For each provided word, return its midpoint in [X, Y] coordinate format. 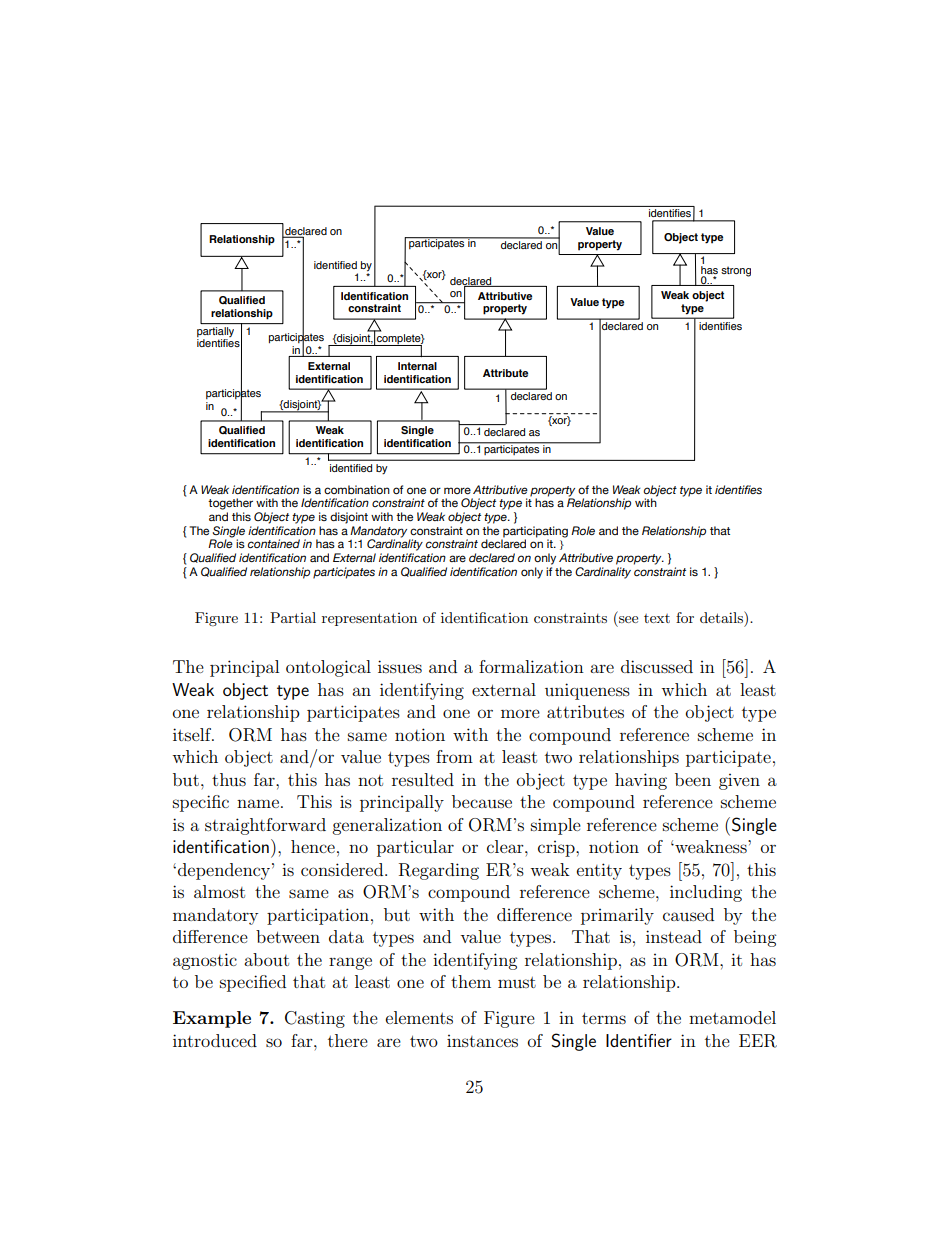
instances [482, 1041]
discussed [657, 666]
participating [534, 533]
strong [736, 271]
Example [212, 1019]
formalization [531, 666]
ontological [328, 668]
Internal [417, 366]
